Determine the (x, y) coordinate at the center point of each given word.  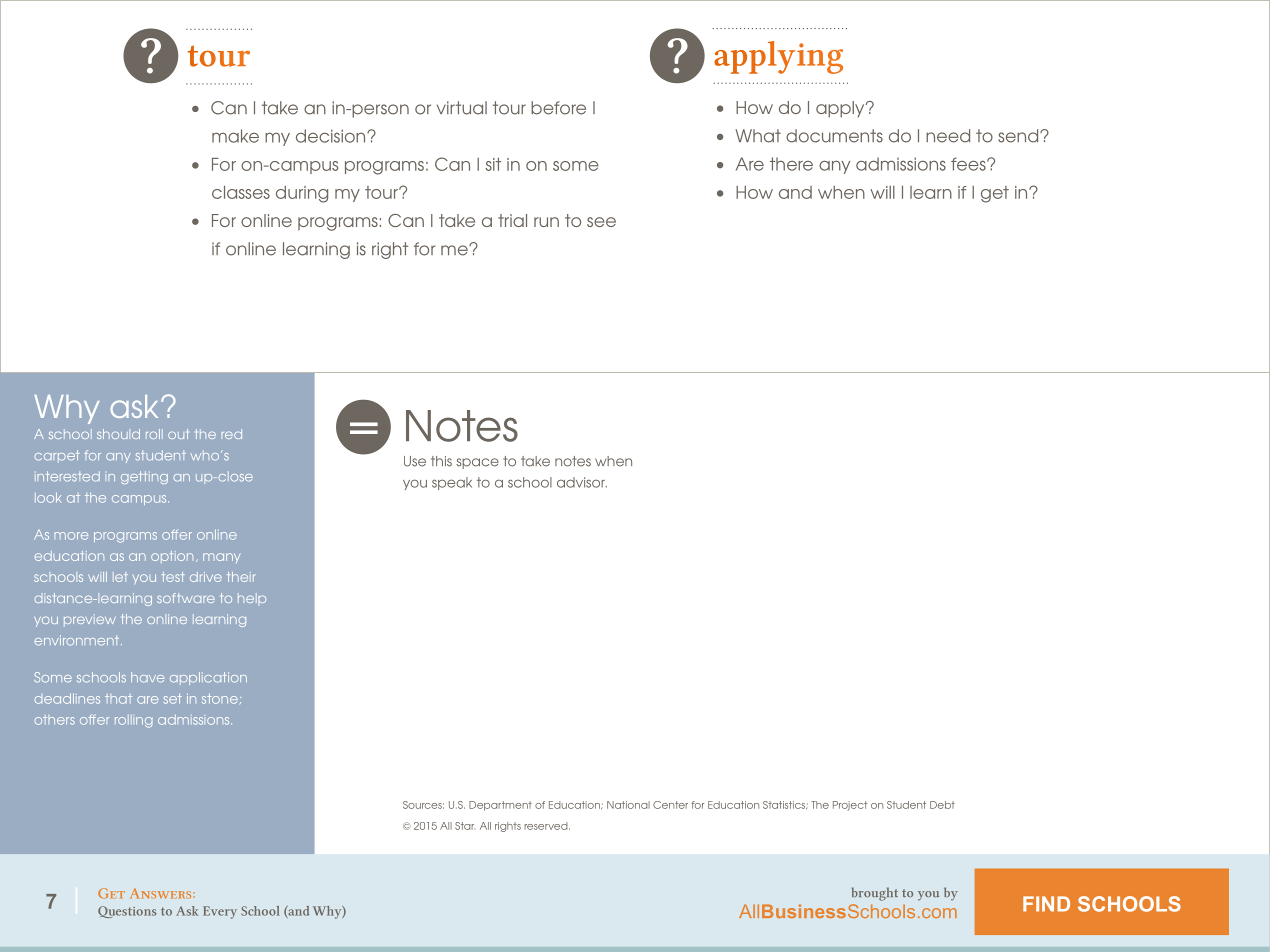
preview (90, 620)
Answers (162, 893)
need (948, 136)
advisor (582, 482)
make (235, 136)
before (558, 108)
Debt (942, 805)
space (477, 463)
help (252, 599)
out (178, 434)
